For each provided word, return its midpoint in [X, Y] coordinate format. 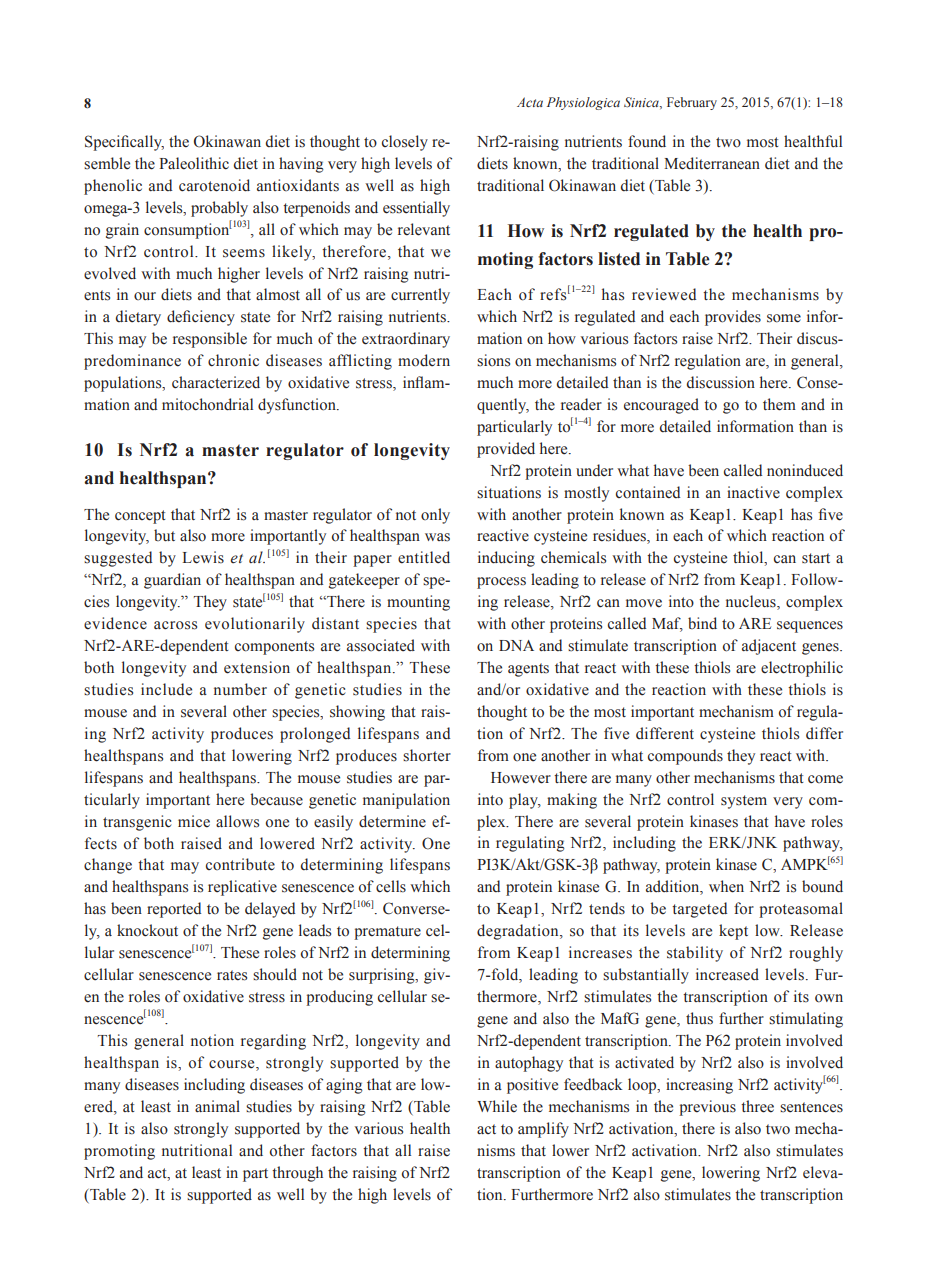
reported [174, 910]
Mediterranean [712, 163]
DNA [516, 645]
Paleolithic [194, 163]
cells [391, 886]
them [779, 404]
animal [217, 1106]
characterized [216, 382]
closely [405, 143]
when [726, 886]
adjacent [769, 647]
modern [424, 360]
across [175, 625]
